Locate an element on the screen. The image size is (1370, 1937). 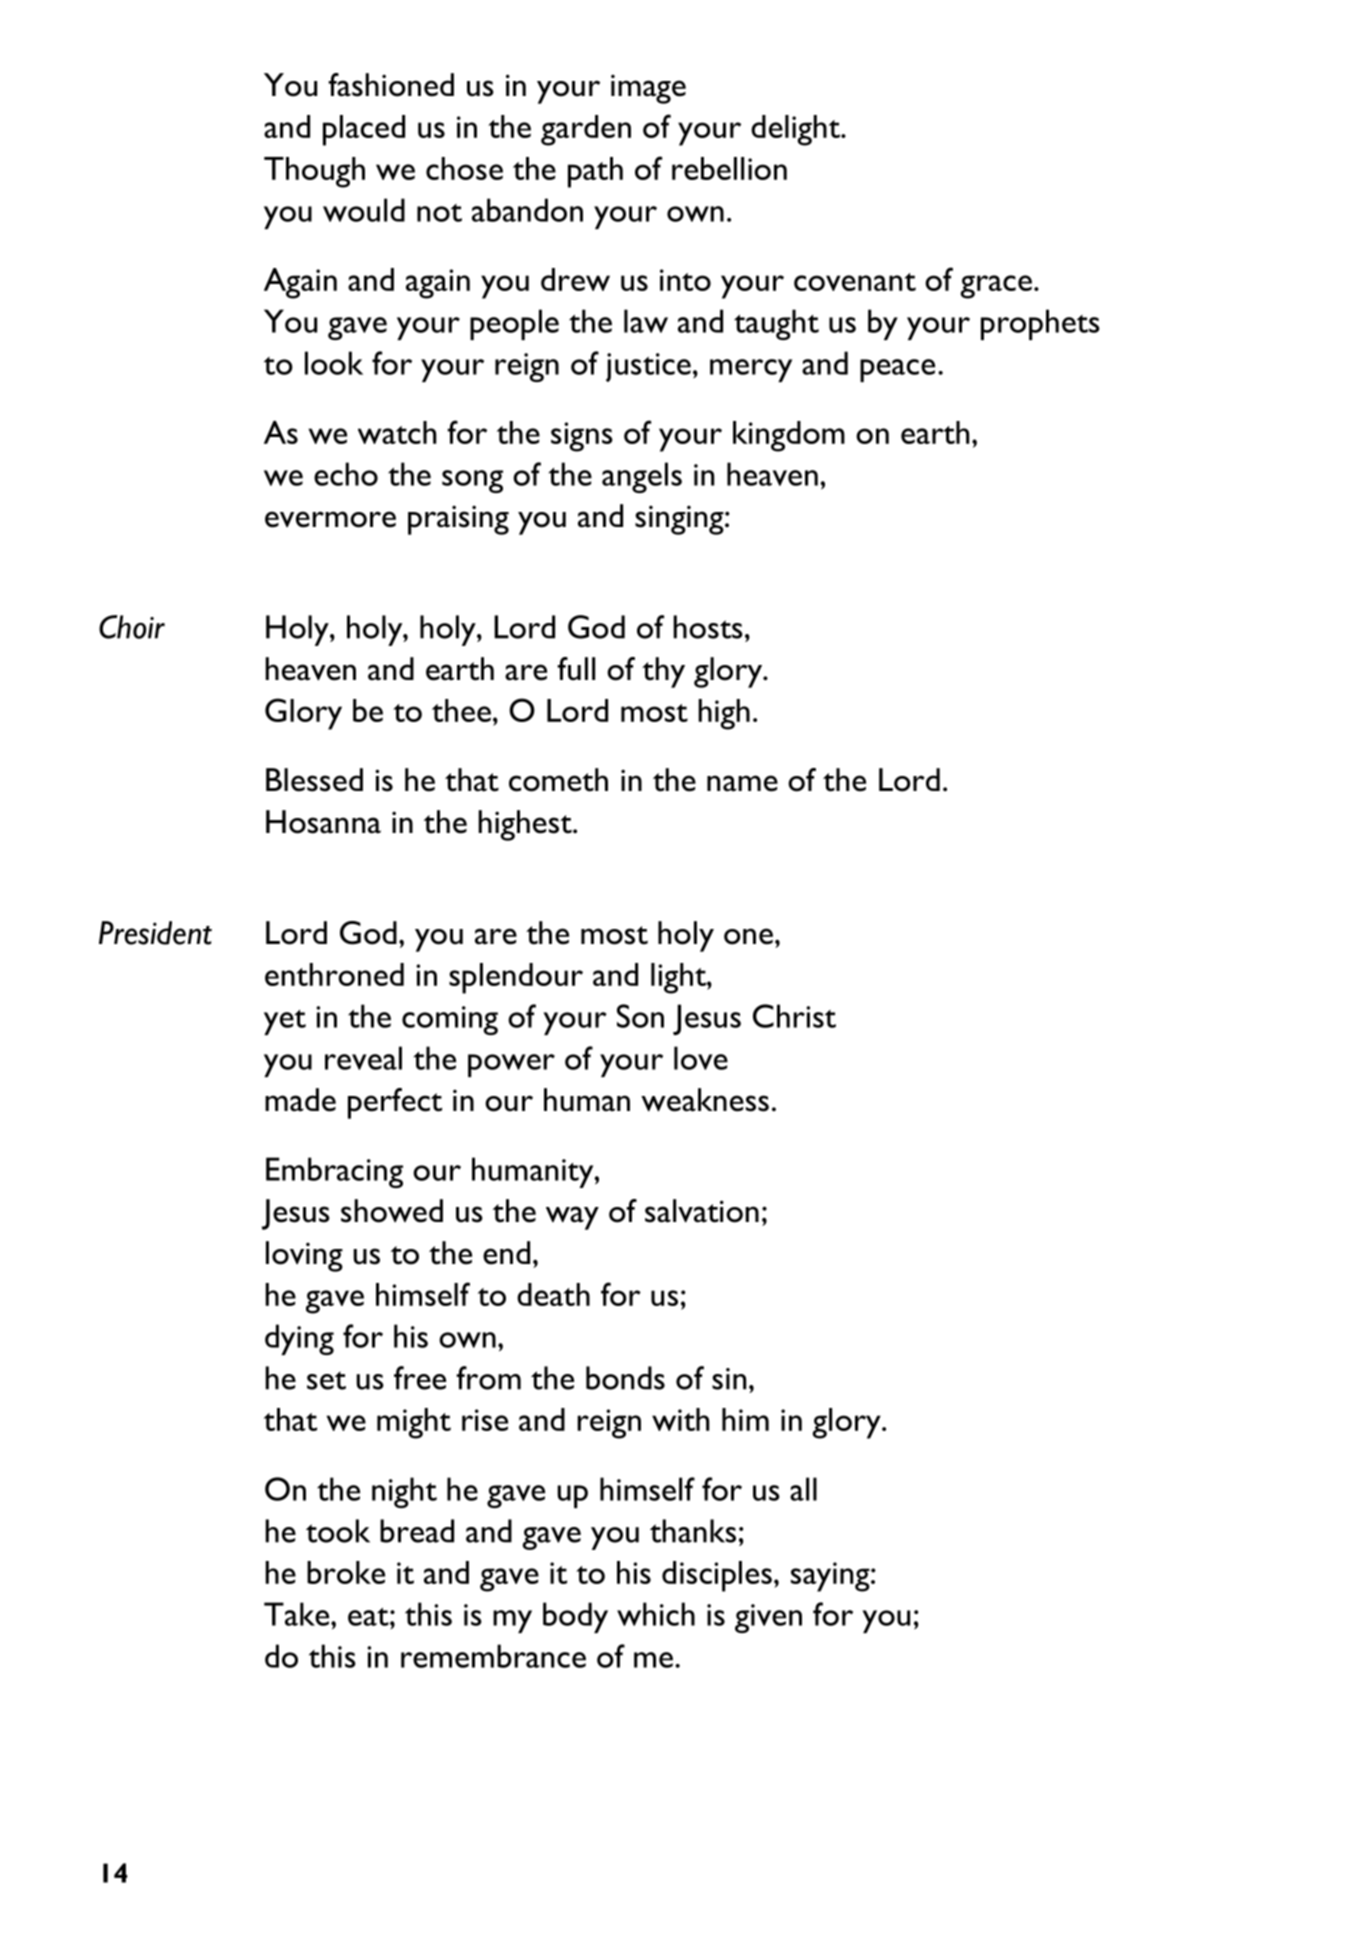
way is located at coordinates (572, 1218).
